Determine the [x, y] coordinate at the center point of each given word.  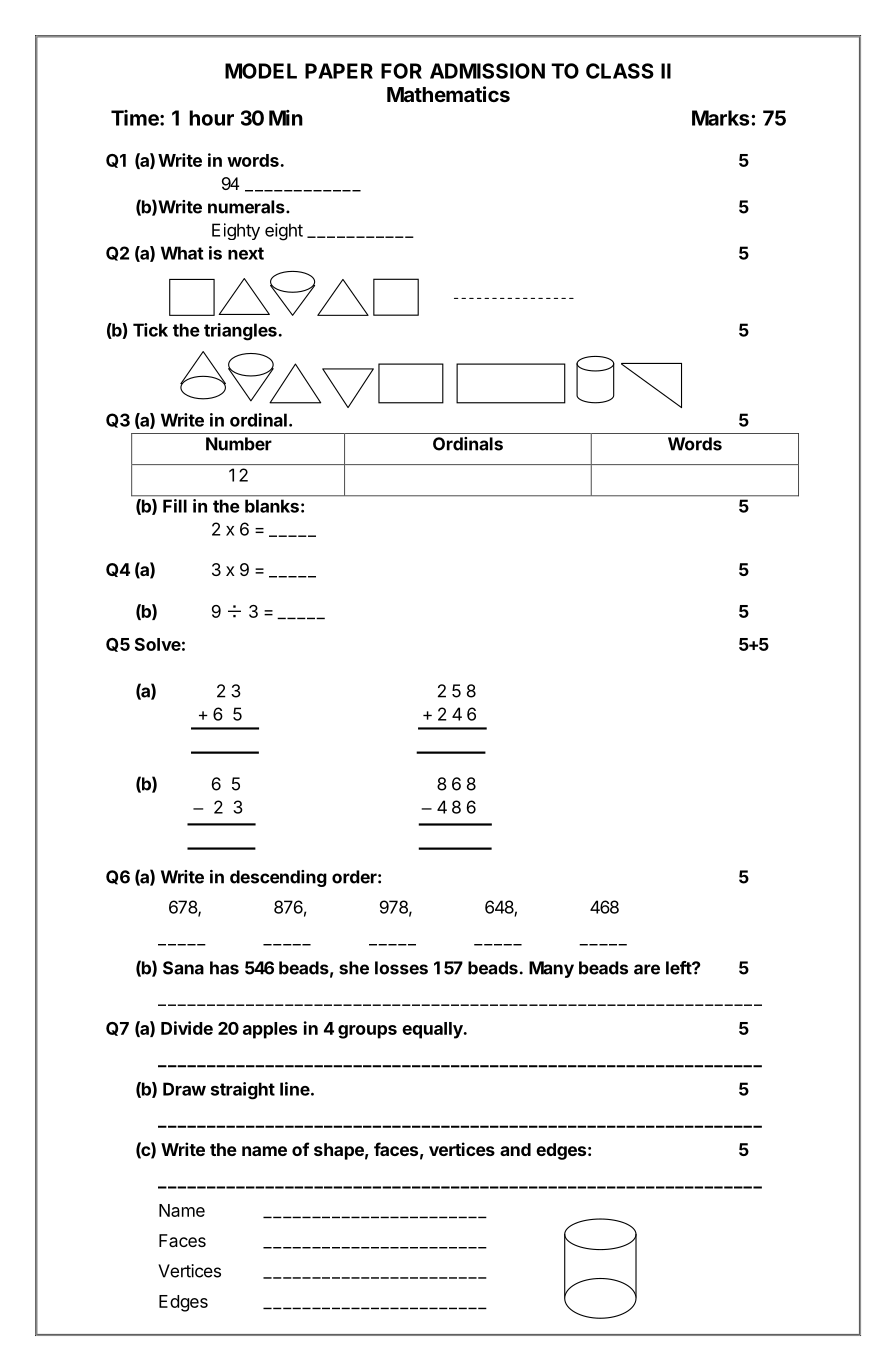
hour [211, 118]
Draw [184, 1089]
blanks [272, 506]
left [679, 968]
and [515, 1149]
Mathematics [448, 94]
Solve [158, 644]
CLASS [620, 71]
